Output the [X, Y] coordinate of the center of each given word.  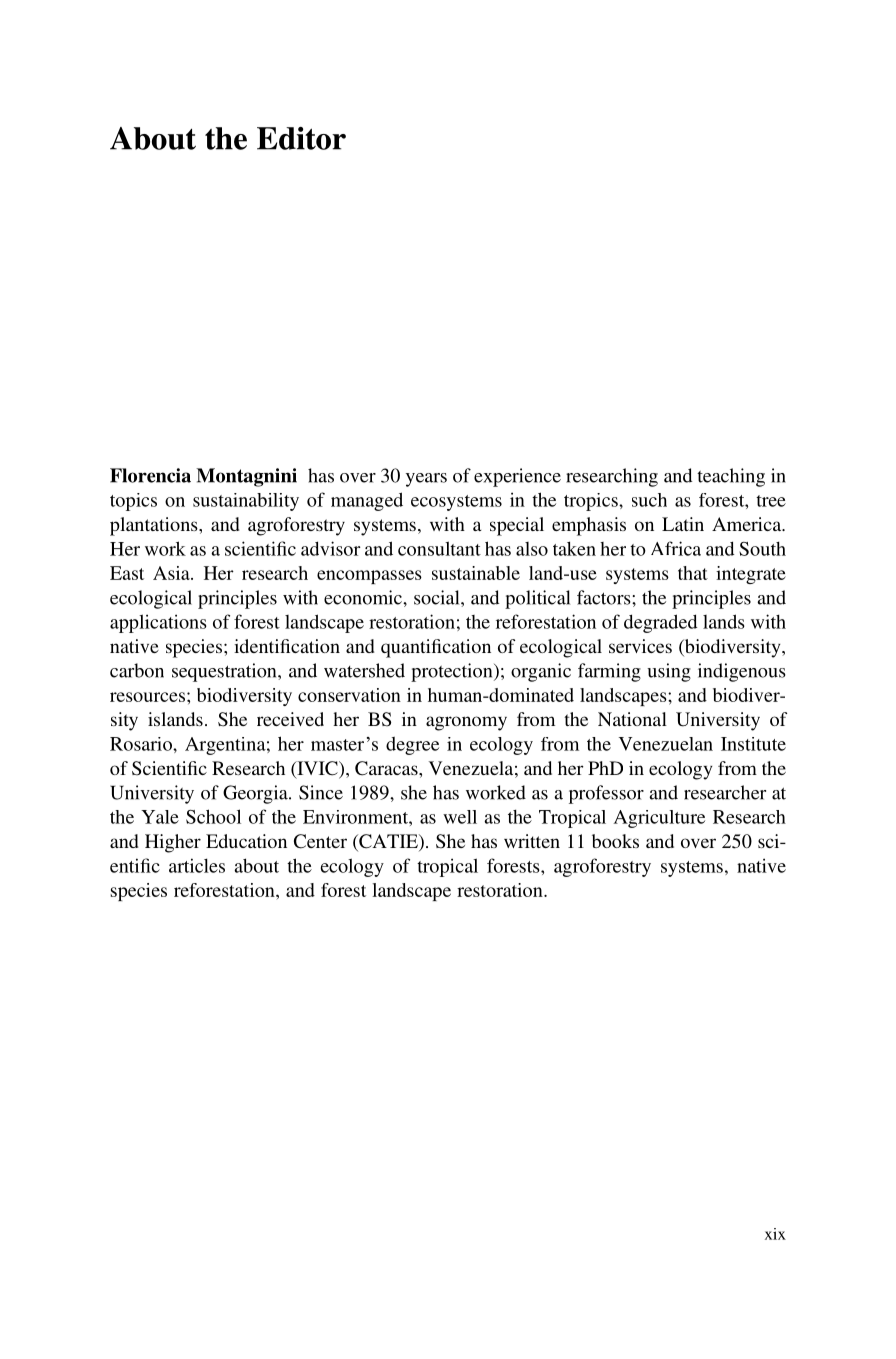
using [669, 672]
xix [775, 1234]
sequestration [225, 672]
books [615, 841]
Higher [173, 843]
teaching [731, 477]
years [426, 480]
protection [453, 672]
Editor [301, 138]
